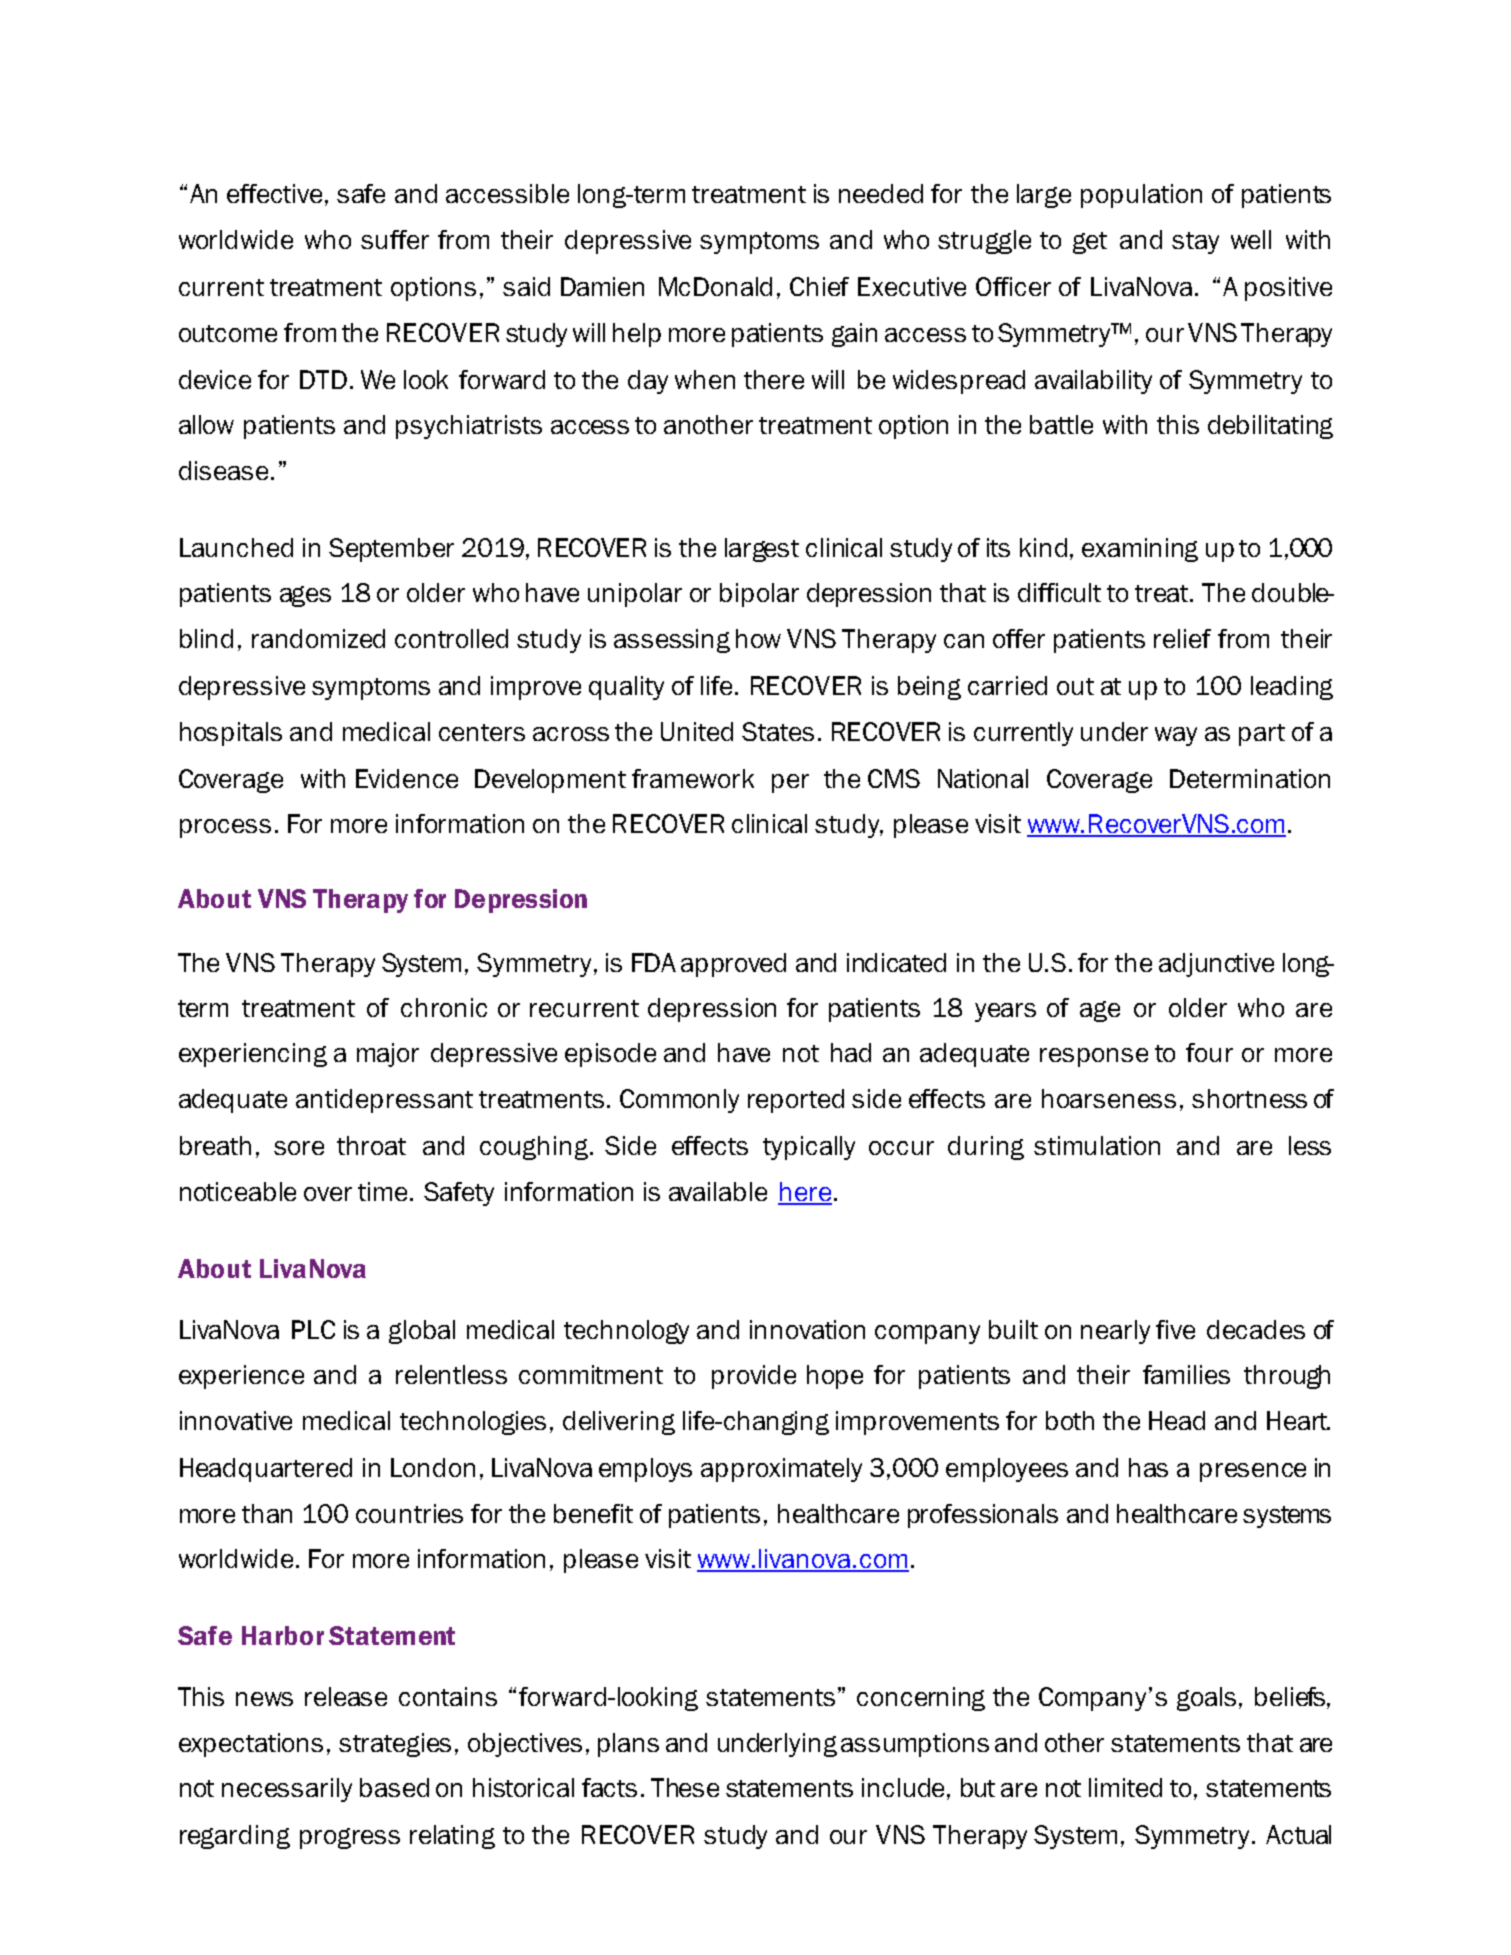  What do you see at coordinates (1195, 243) in the screenshot?
I see `stay` at bounding box center [1195, 243].
